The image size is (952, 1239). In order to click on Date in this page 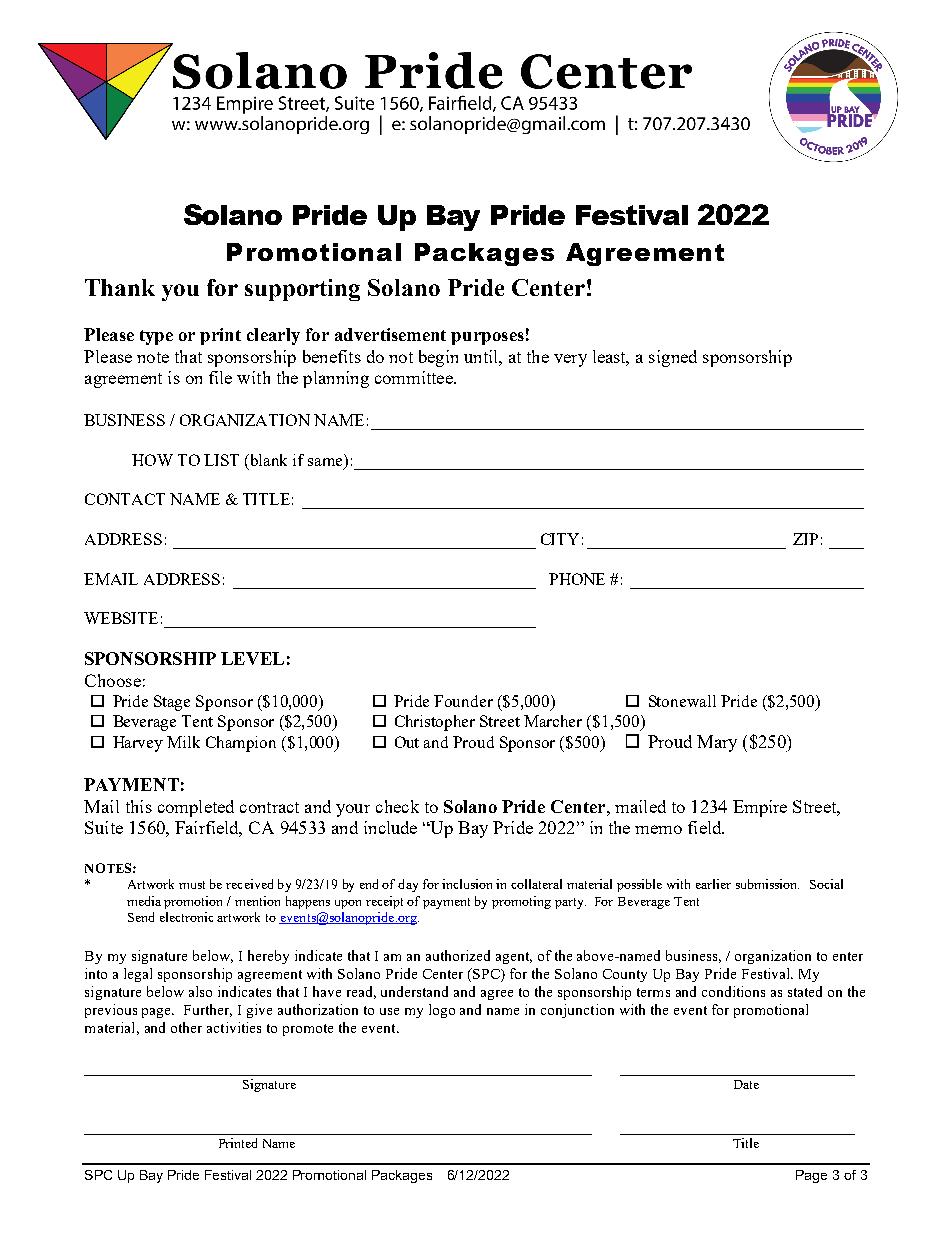, I will do `click(746, 1084)`.
